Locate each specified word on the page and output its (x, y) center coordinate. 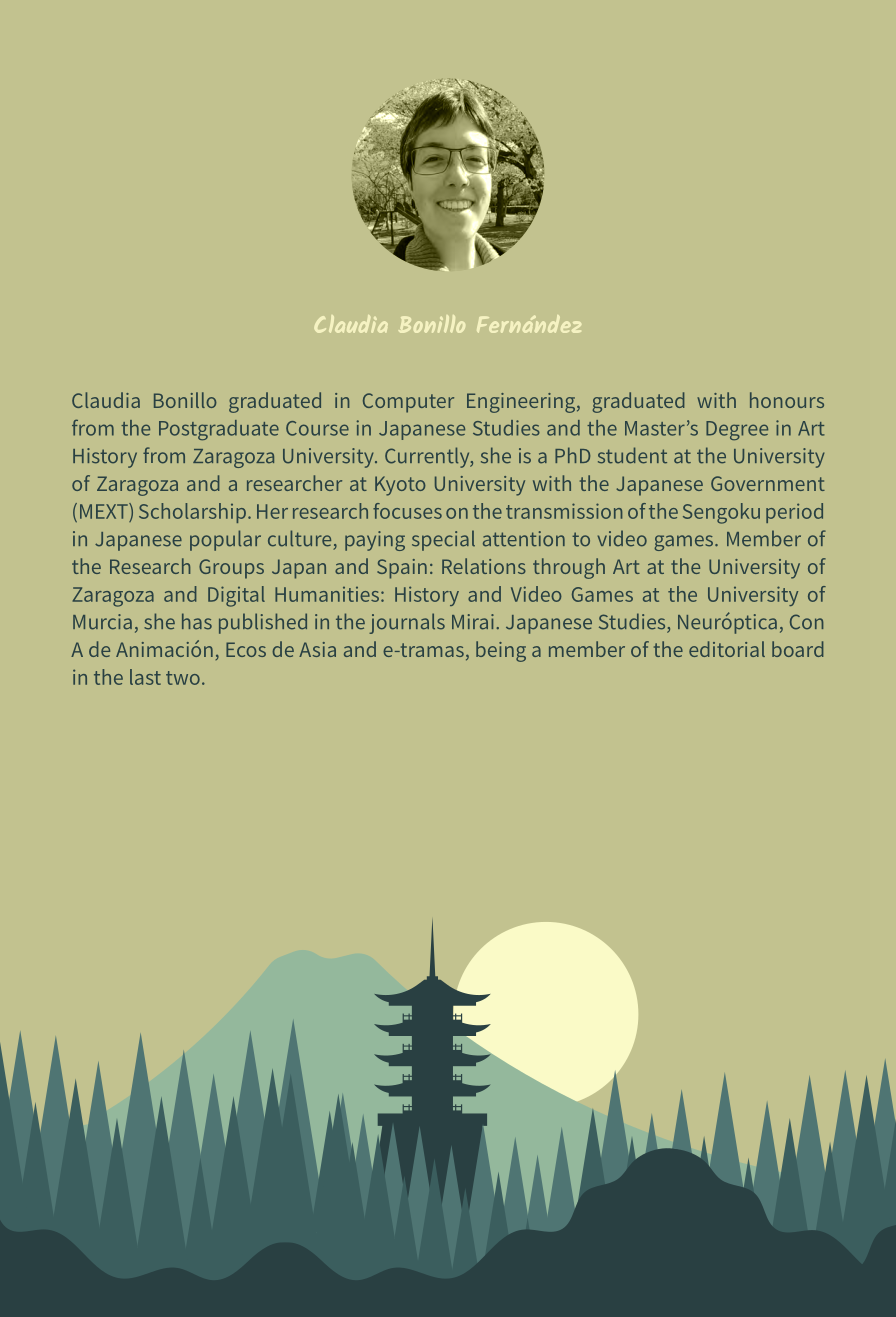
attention (524, 539)
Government (768, 483)
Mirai (473, 622)
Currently (428, 457)
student (632, 455)
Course (317, 428)
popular (225, 540)
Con (806, 622)
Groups (231, 569)
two (183, 678)
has (197, 621)
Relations (484, 566)
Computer (408, 403)
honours (787, 400)
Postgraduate (219, 430)
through (569, 568)
